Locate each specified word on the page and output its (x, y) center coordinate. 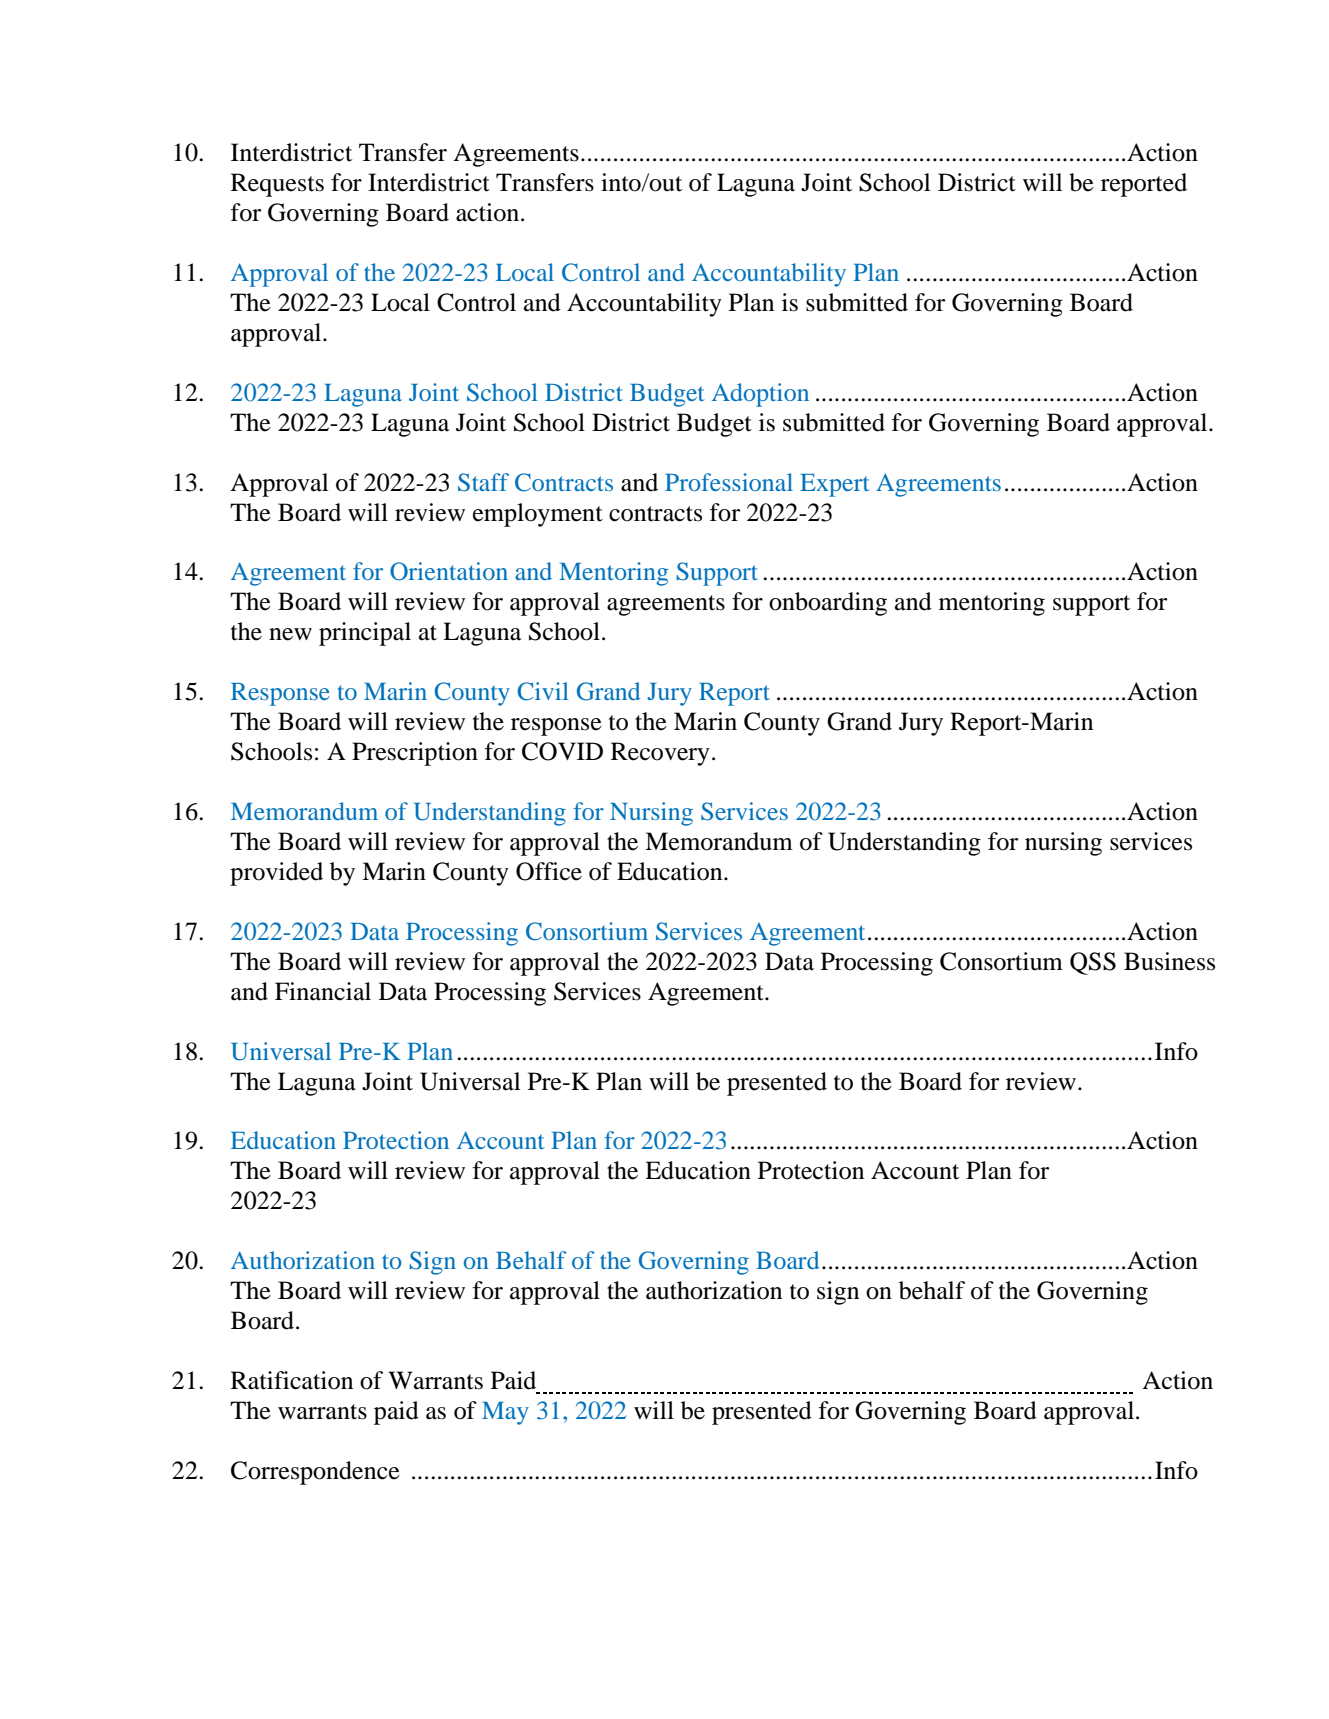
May (505, 1413)
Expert (835, 485)
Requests (277, 185)
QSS (1093, 963)
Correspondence (315, 1473)
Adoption (760, 395)
